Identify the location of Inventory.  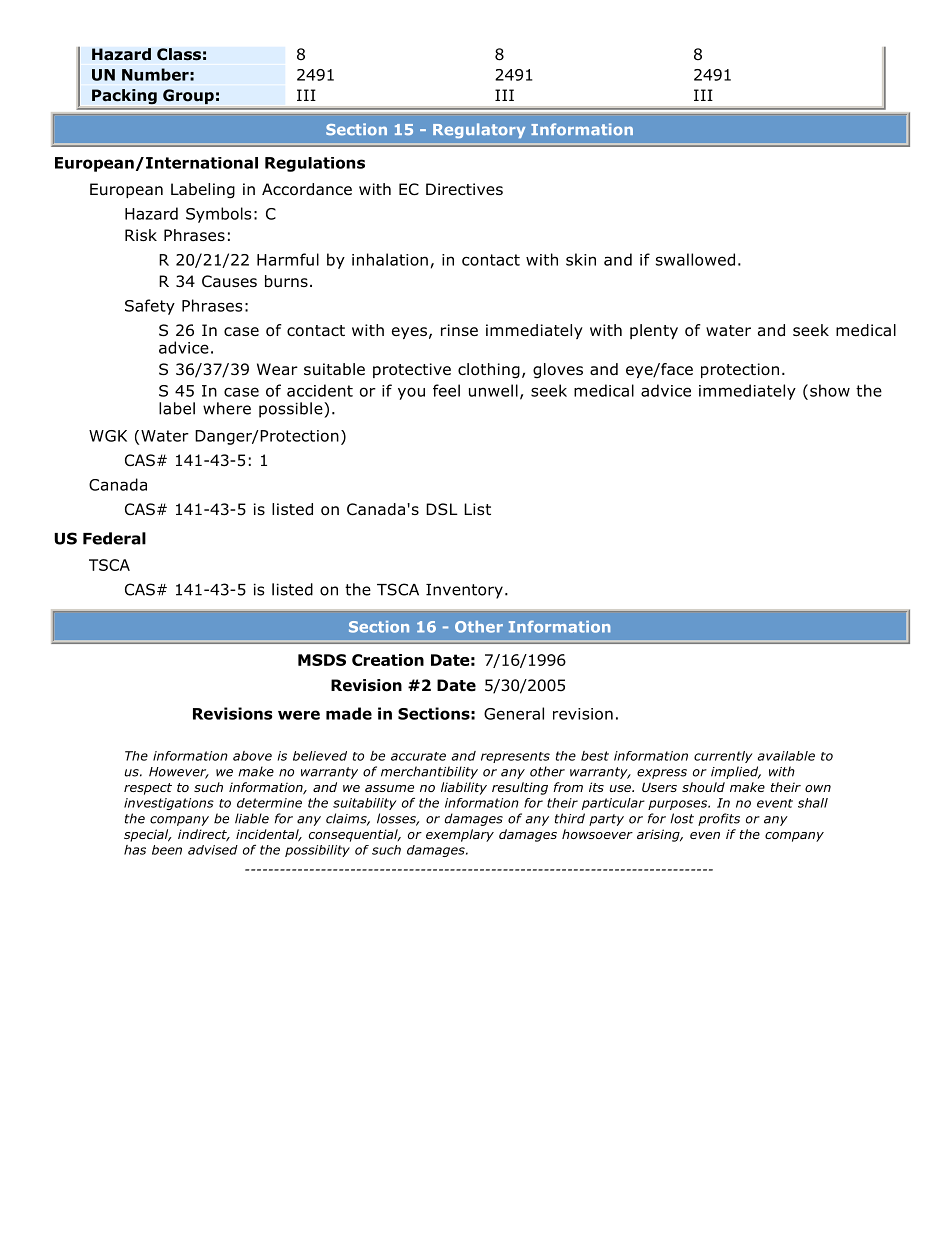
(464, 591).
